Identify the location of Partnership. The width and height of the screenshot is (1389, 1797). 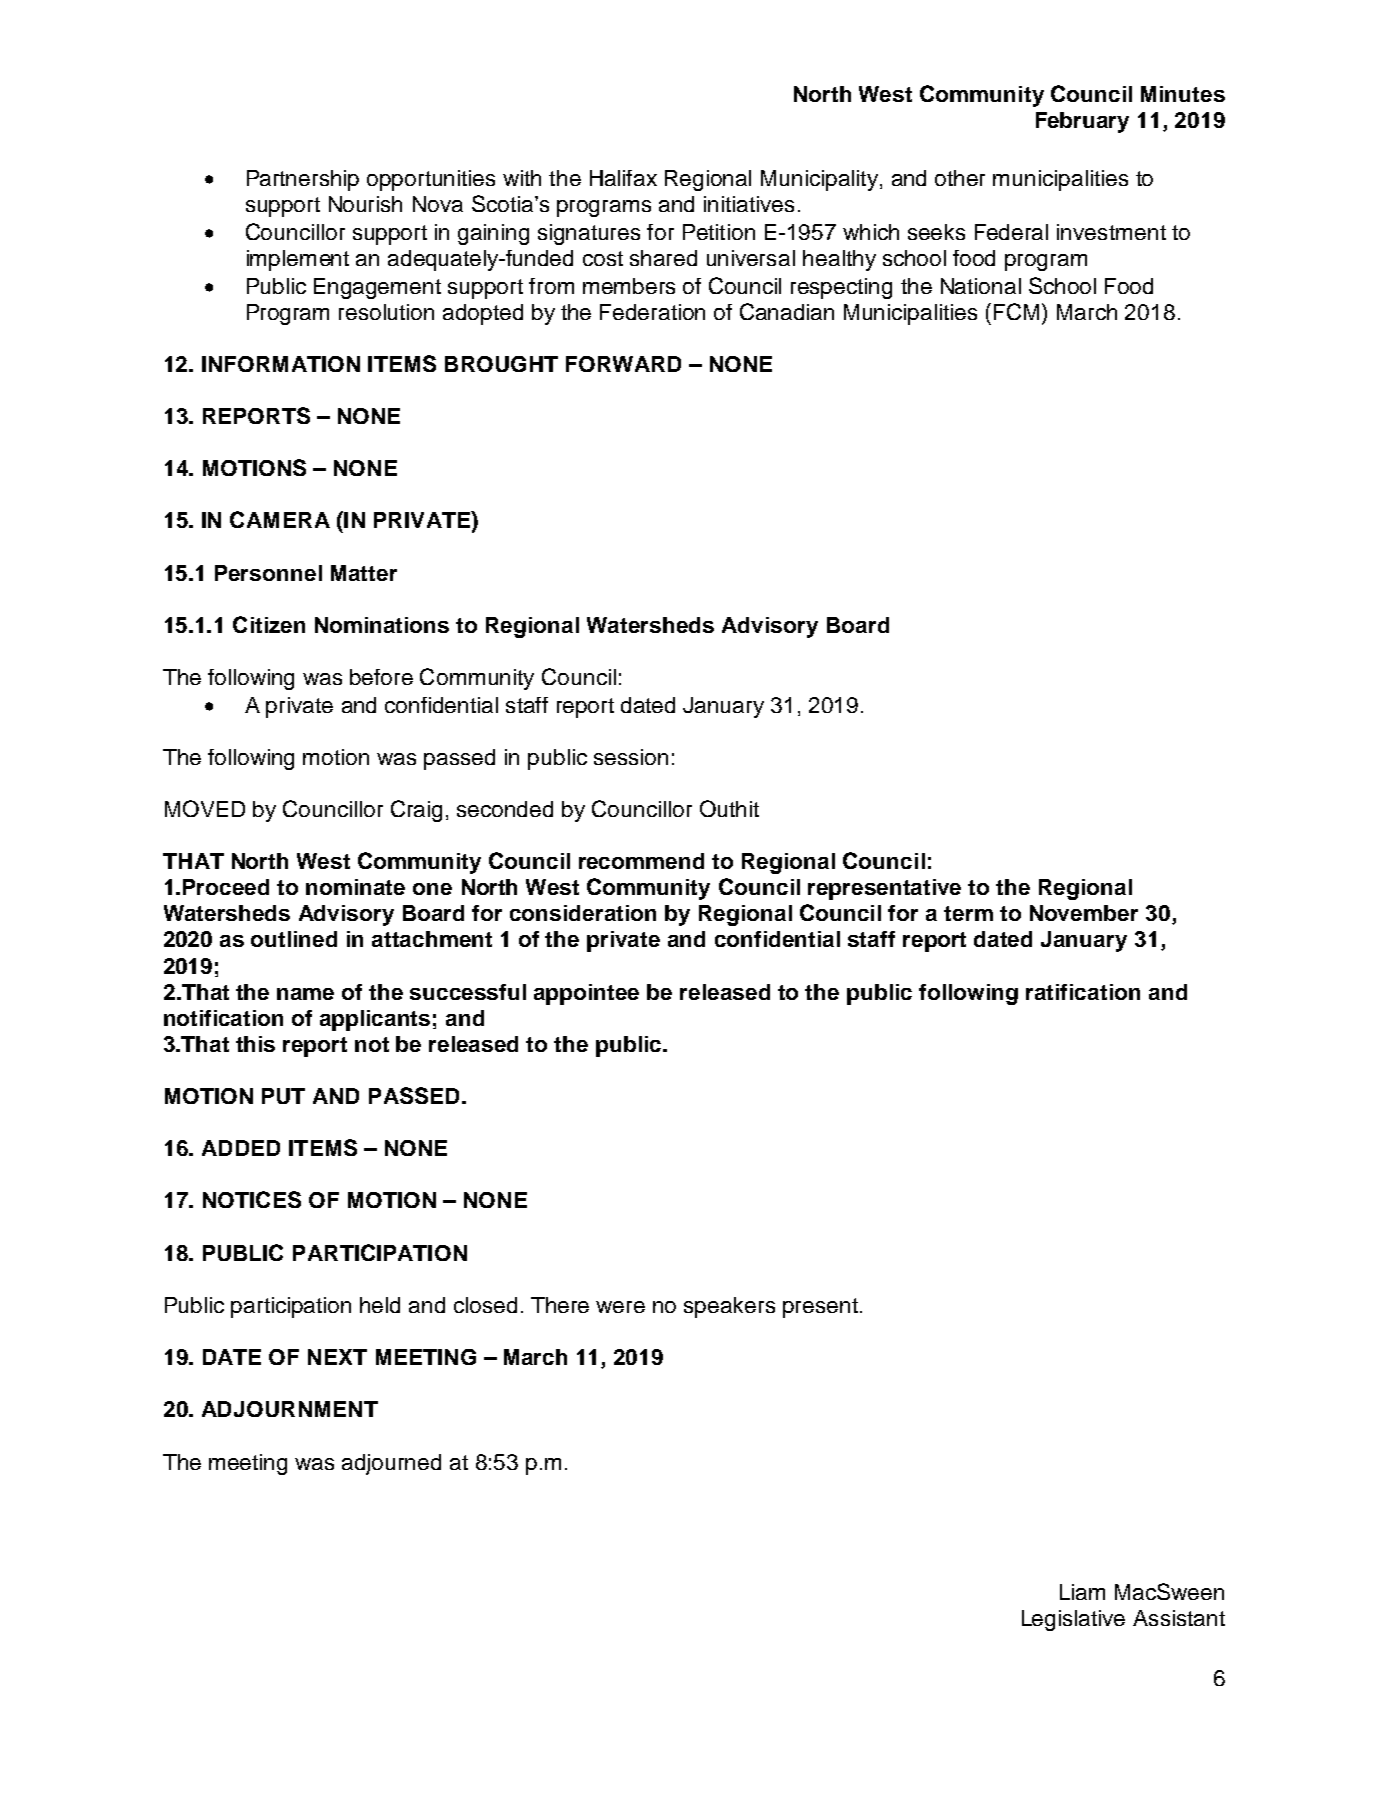
(303, 180).
